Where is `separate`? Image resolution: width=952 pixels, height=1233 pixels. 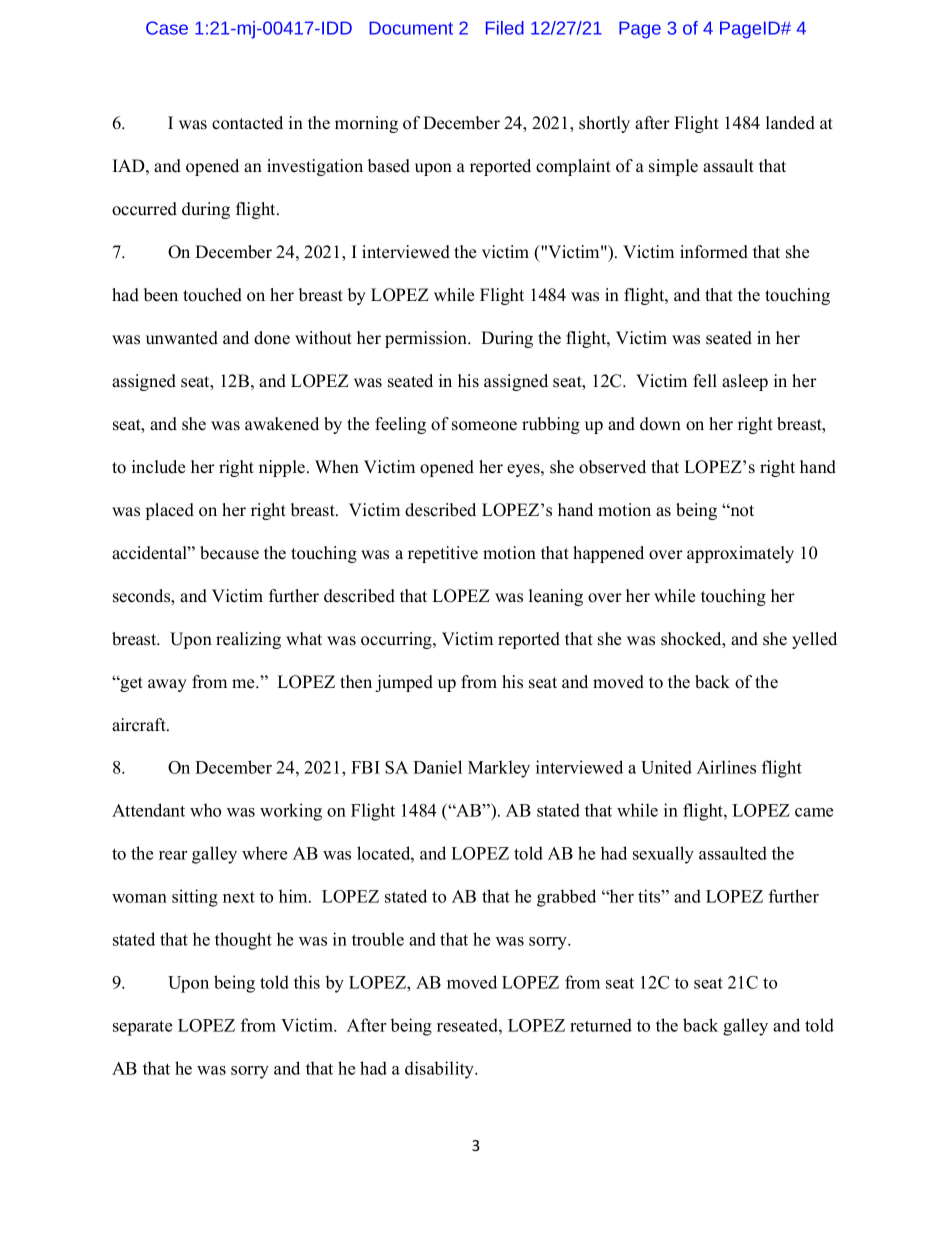 separate is located at coordinates (142, 1028).
